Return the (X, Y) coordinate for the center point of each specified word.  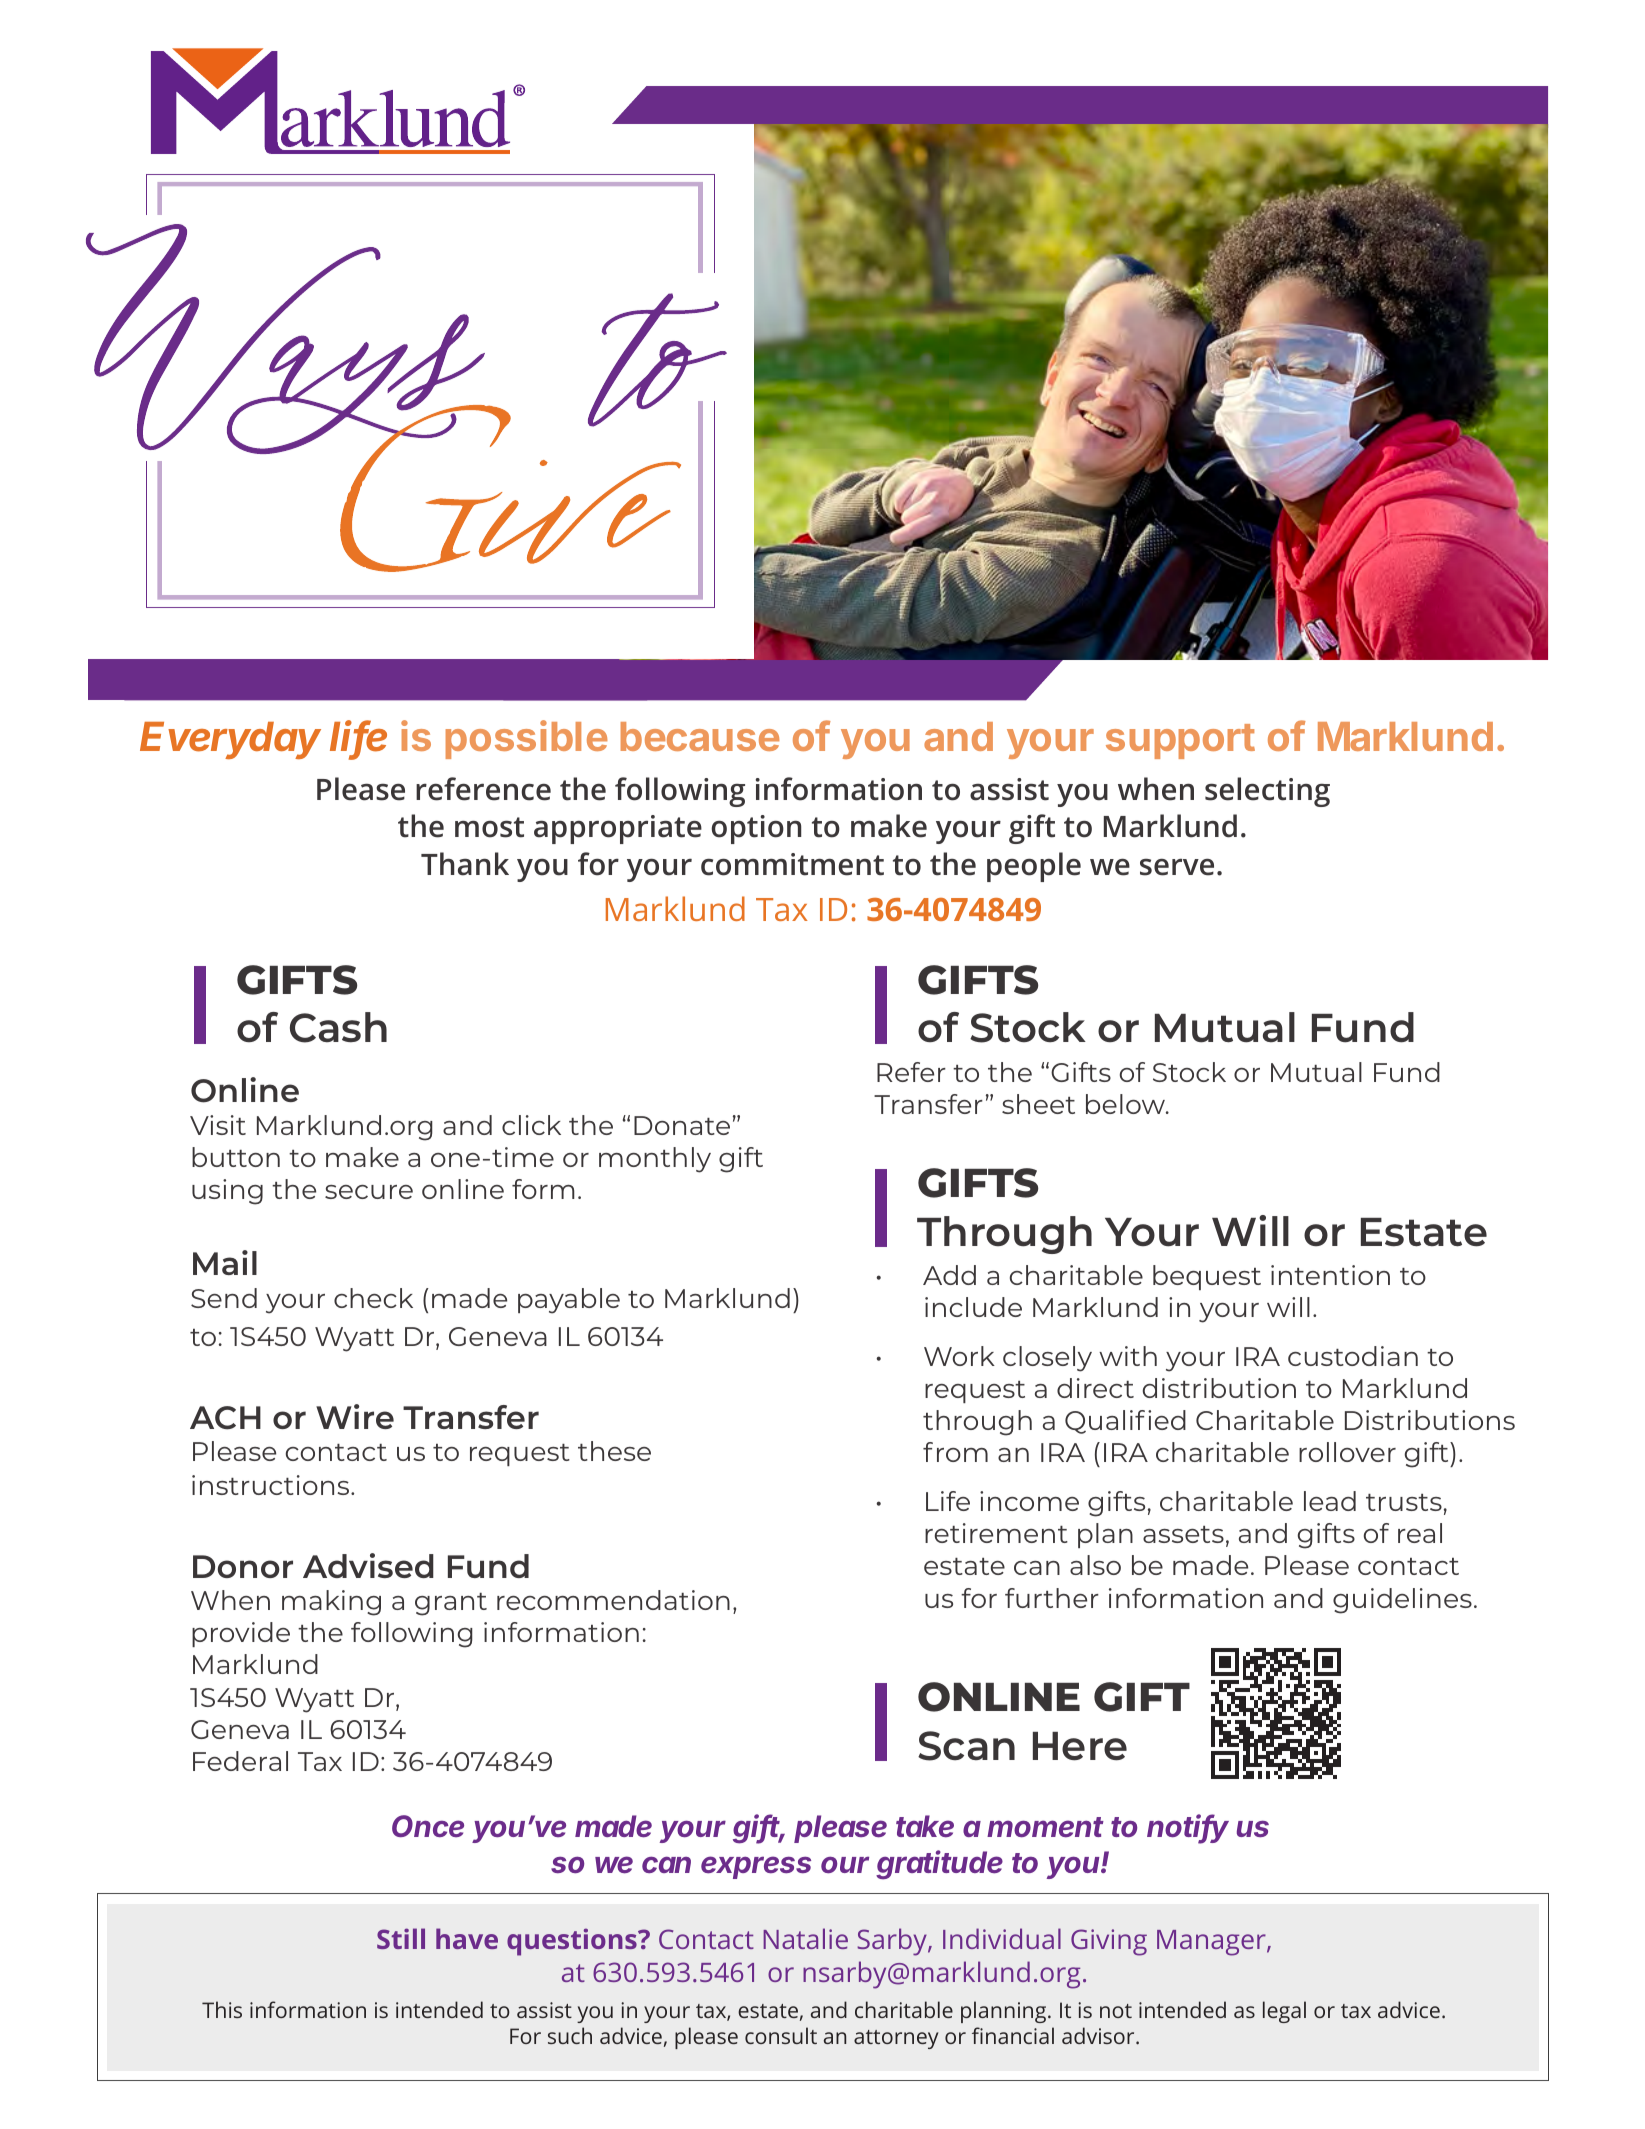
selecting (1267, 792)
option (756, 829)
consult (781, 2035)
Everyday (230, 740)
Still (401, 1938)
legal (1284, 2012)
